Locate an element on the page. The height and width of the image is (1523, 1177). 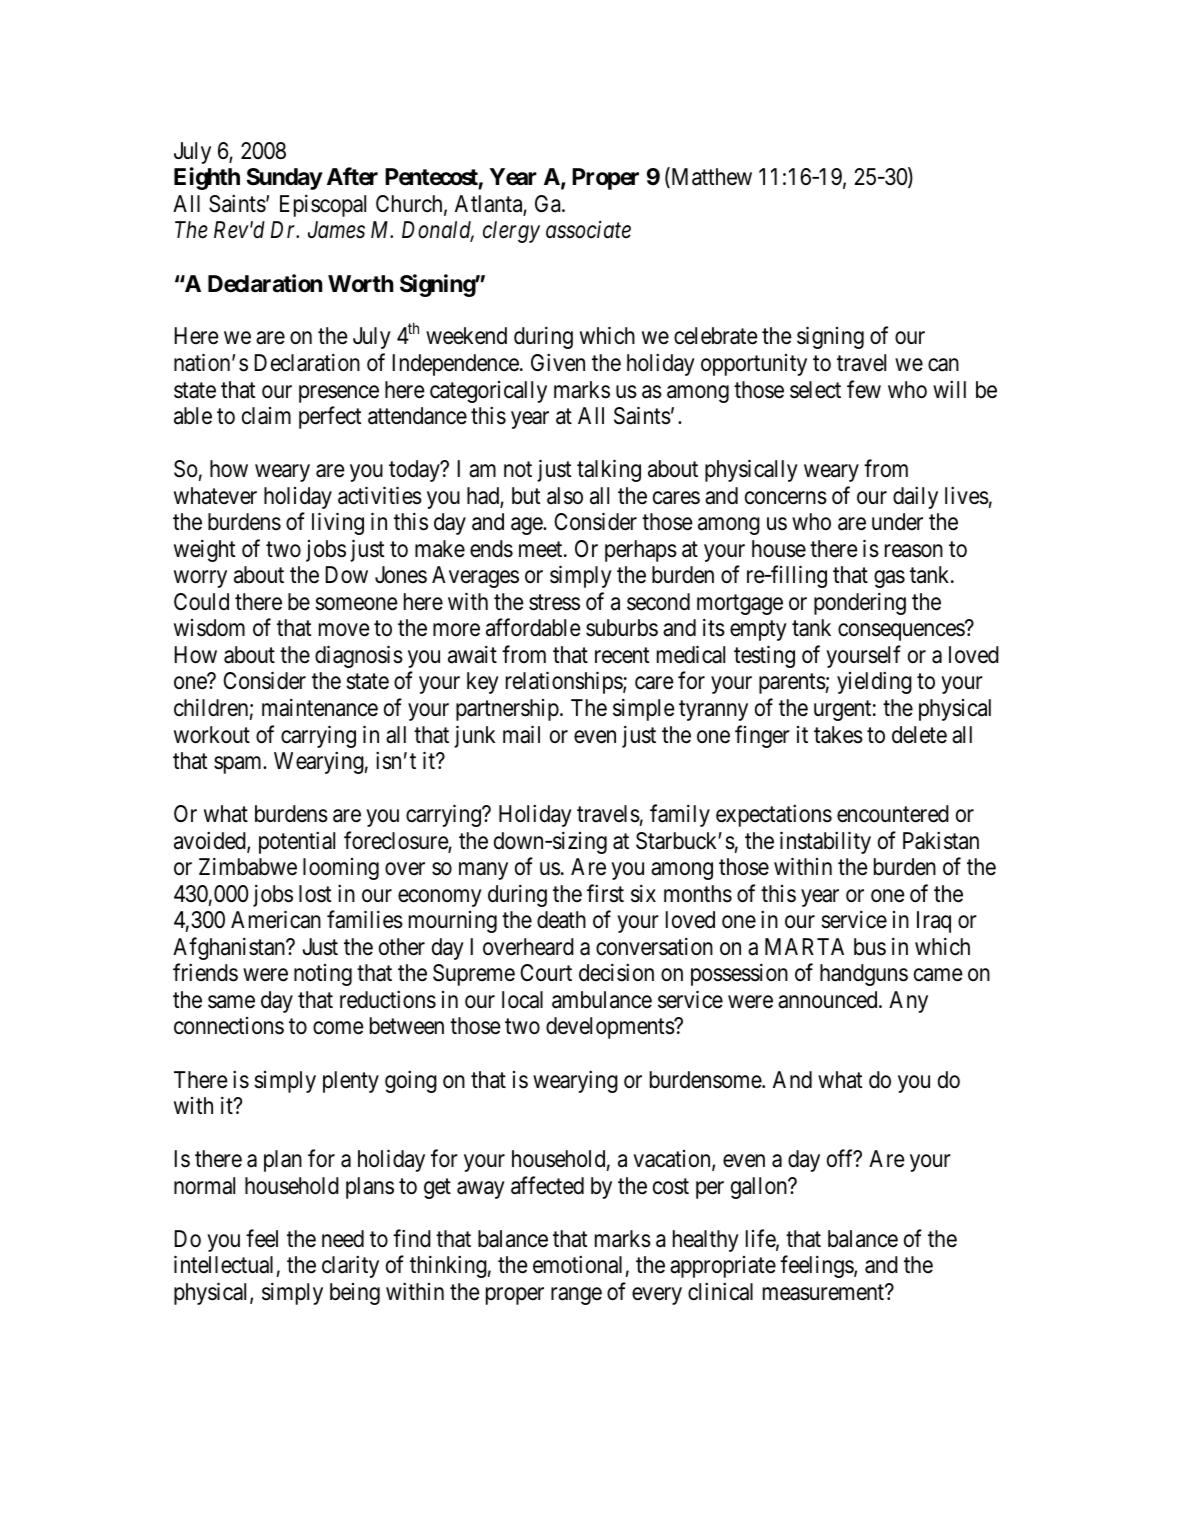
maintenance is located at coordinates (320, 707).
